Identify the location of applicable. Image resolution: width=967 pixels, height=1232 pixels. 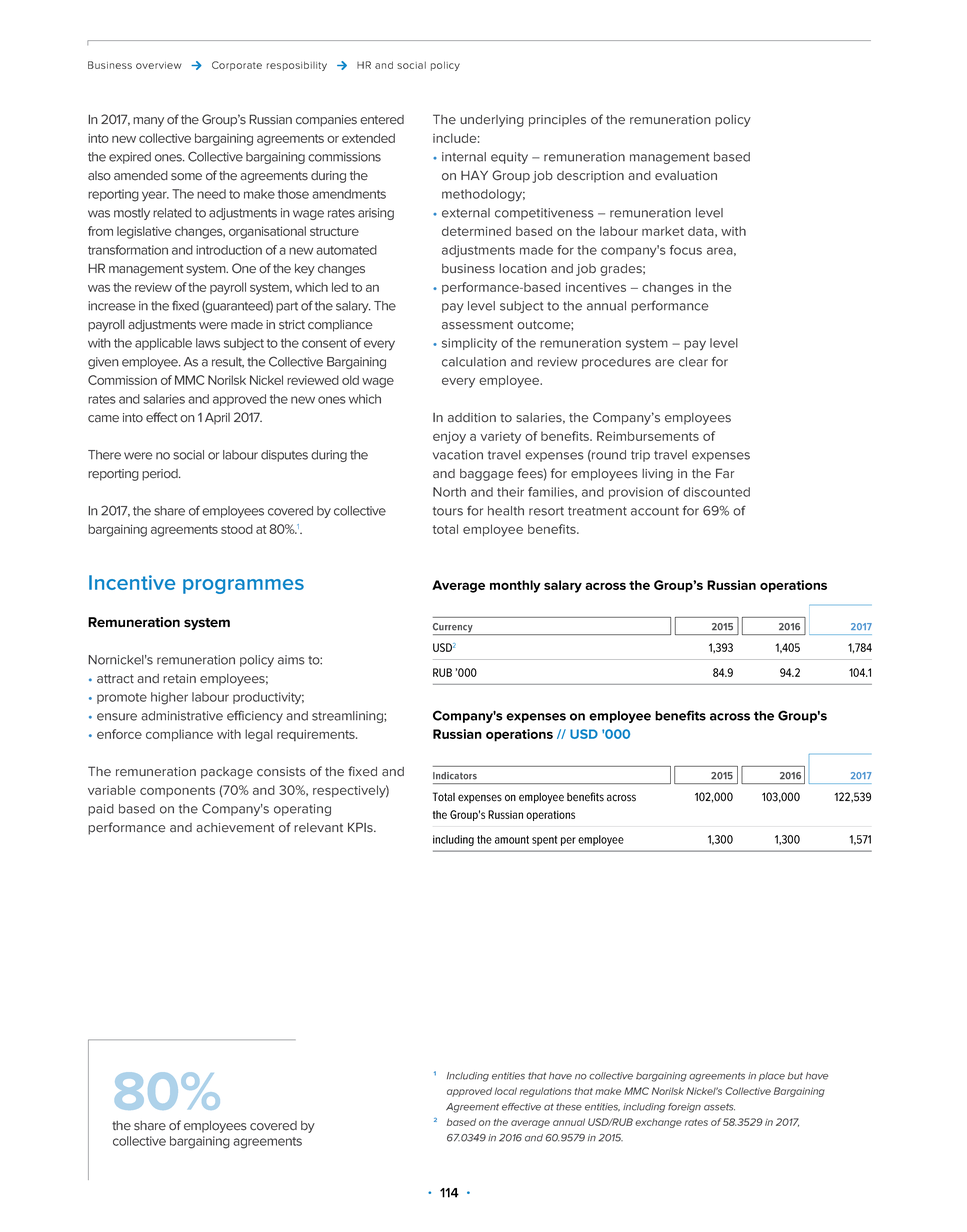
(163, 344).
